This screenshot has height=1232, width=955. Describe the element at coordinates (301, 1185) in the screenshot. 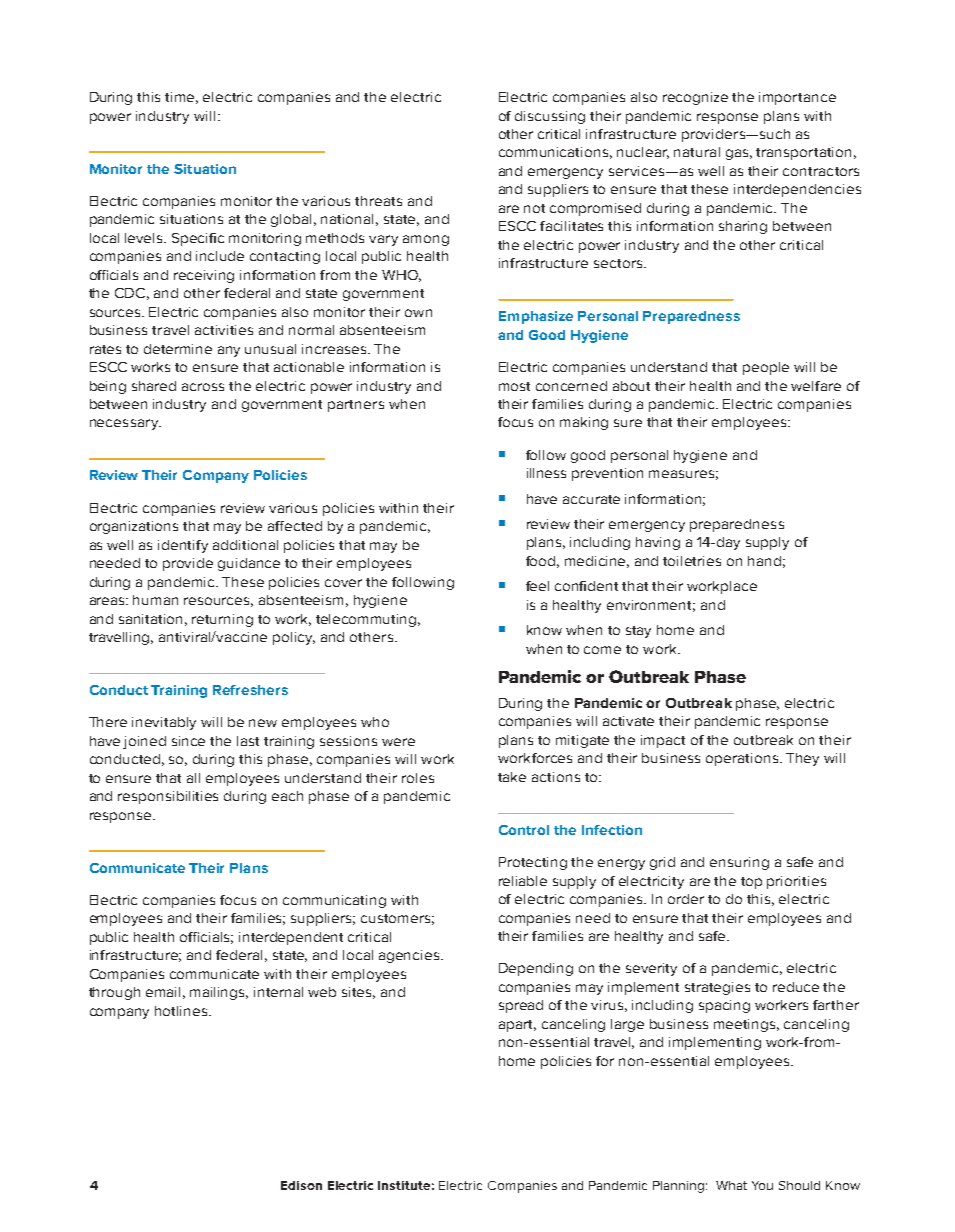

I see `Edison` at that location.
